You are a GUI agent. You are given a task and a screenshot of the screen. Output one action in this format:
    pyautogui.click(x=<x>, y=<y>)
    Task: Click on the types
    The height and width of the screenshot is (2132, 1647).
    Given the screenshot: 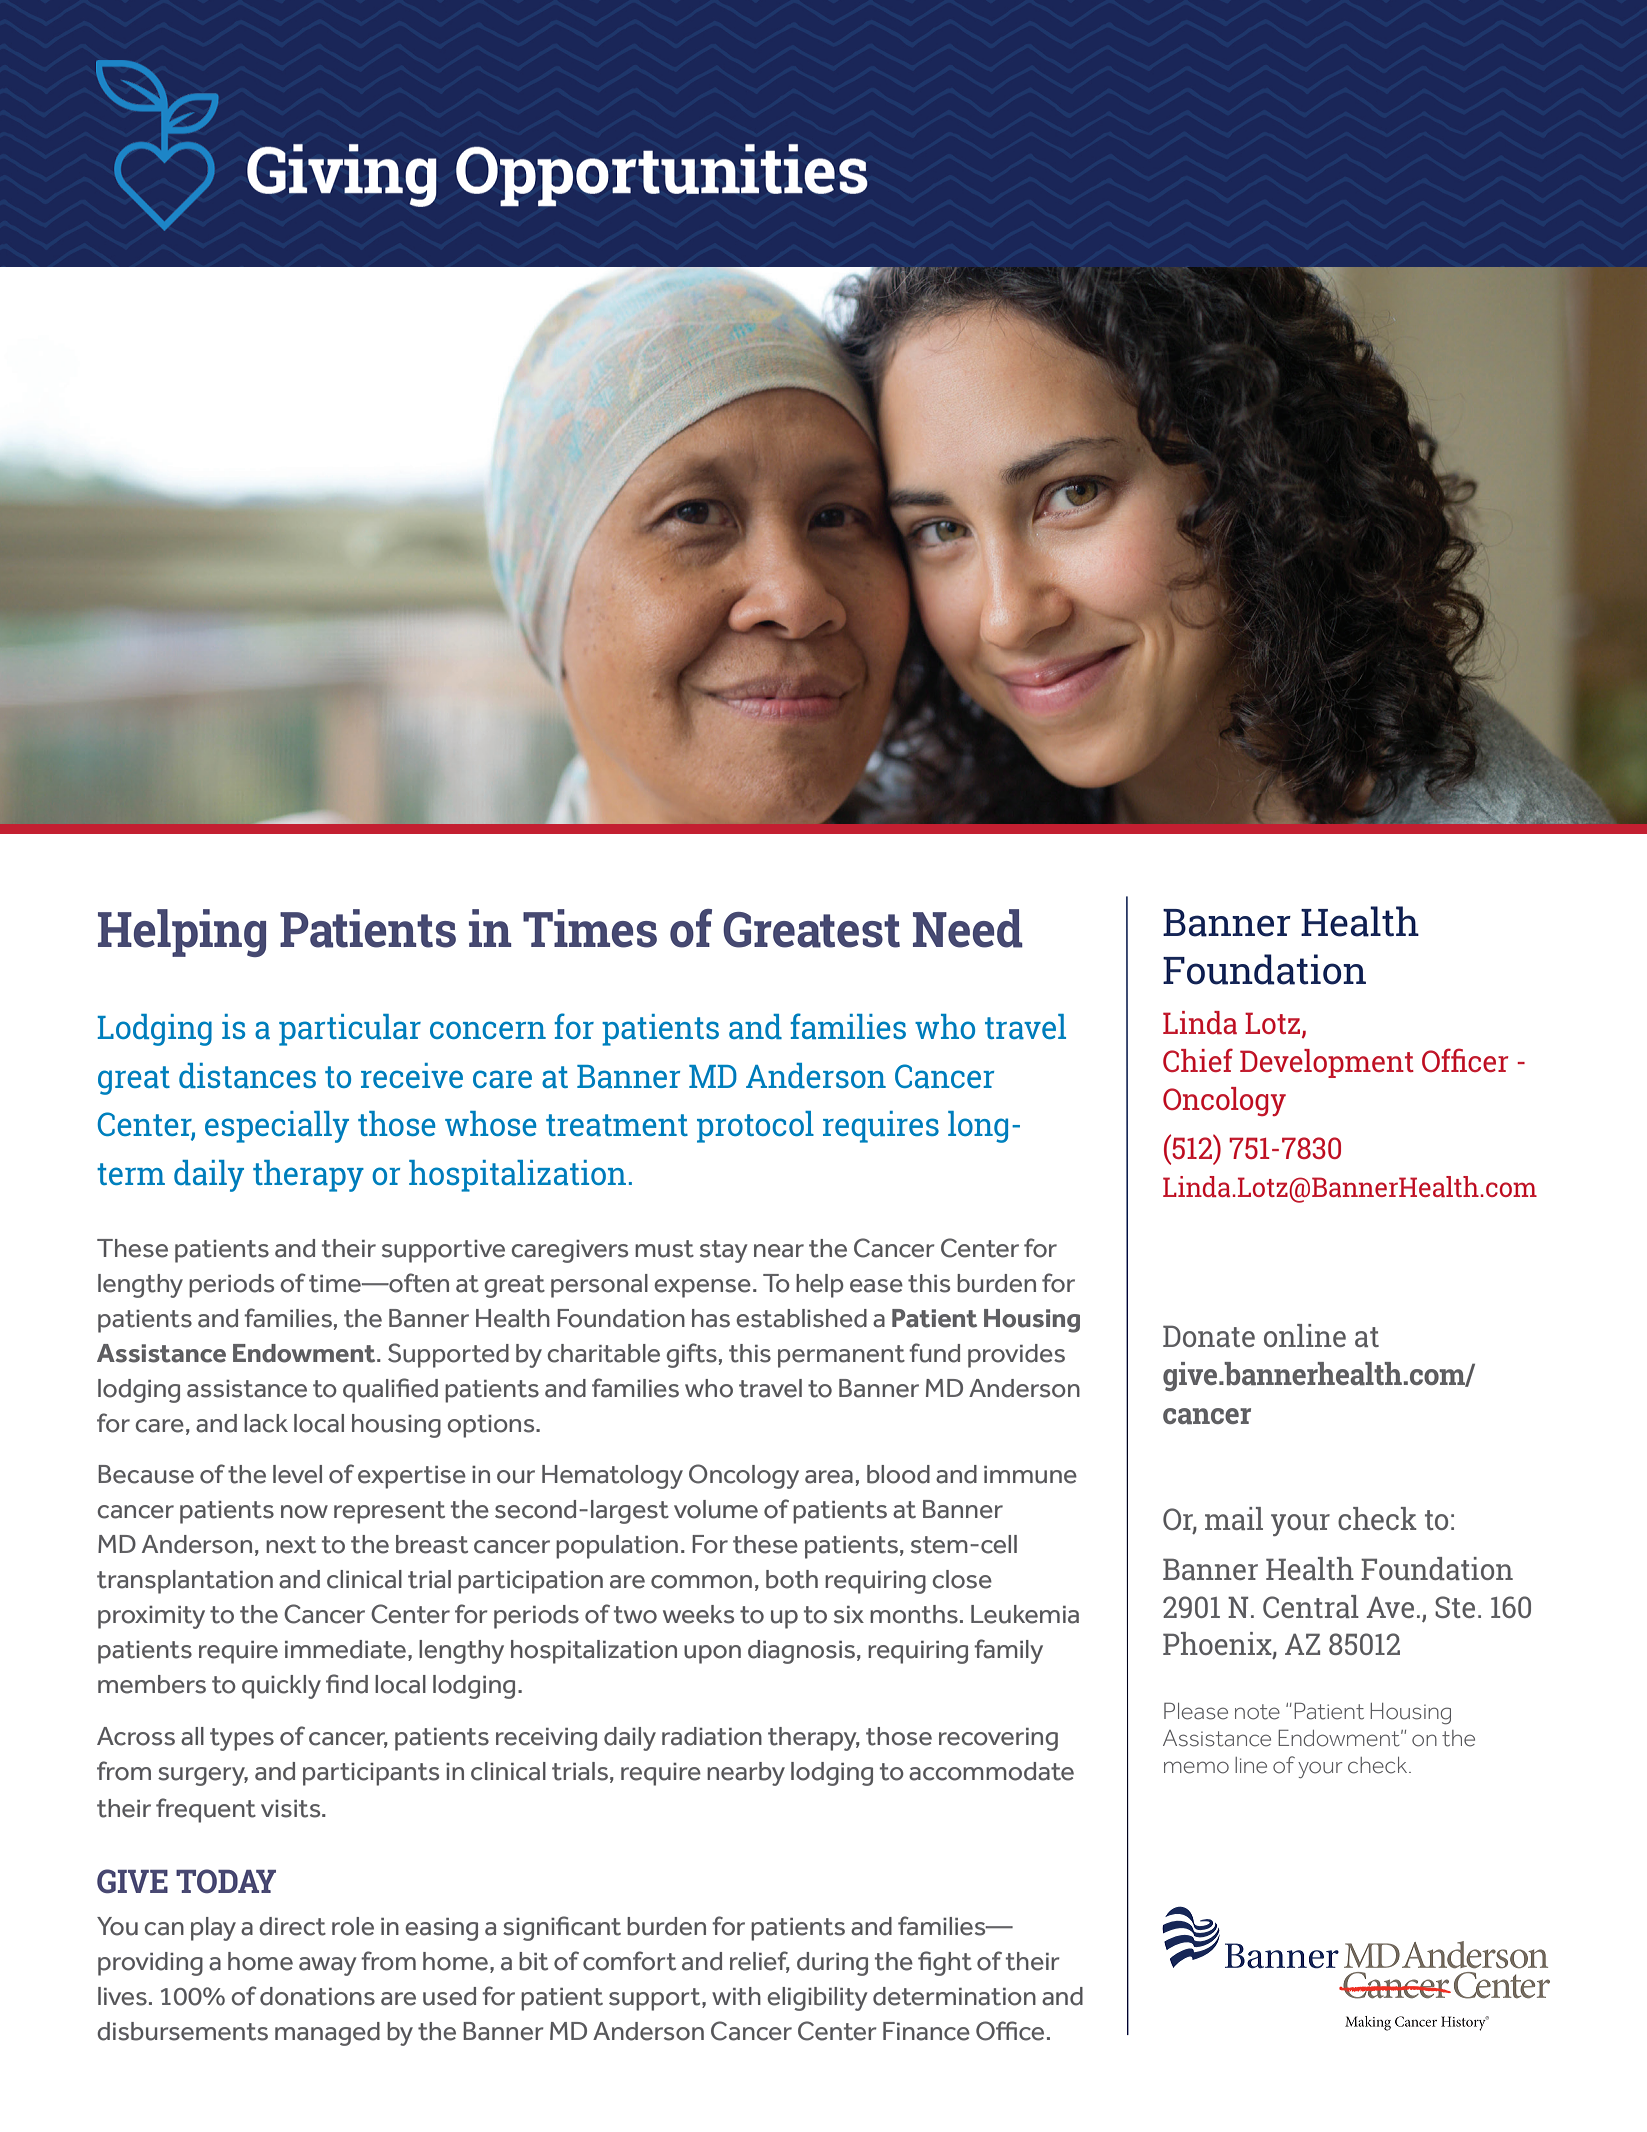 What is the action you would take?
    pyautogui.click(x=242, y=1739)
